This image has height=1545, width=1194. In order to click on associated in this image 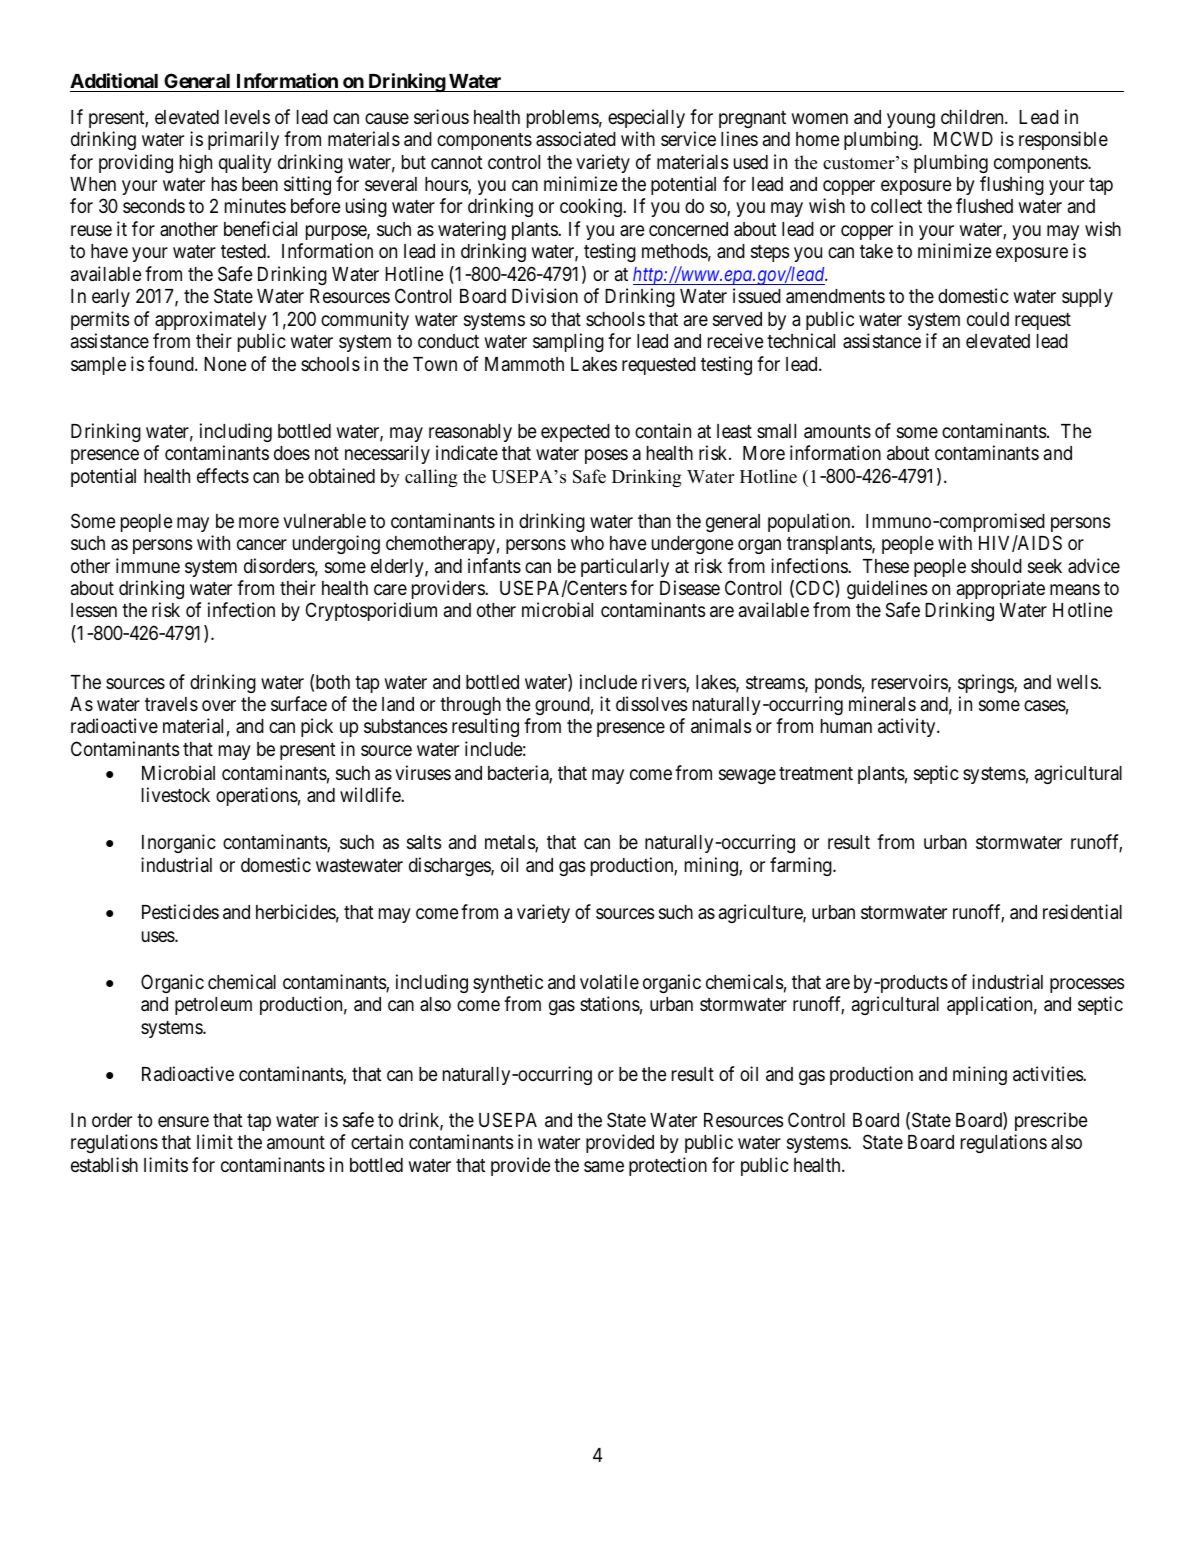, I will do `click(576, 138)`.
